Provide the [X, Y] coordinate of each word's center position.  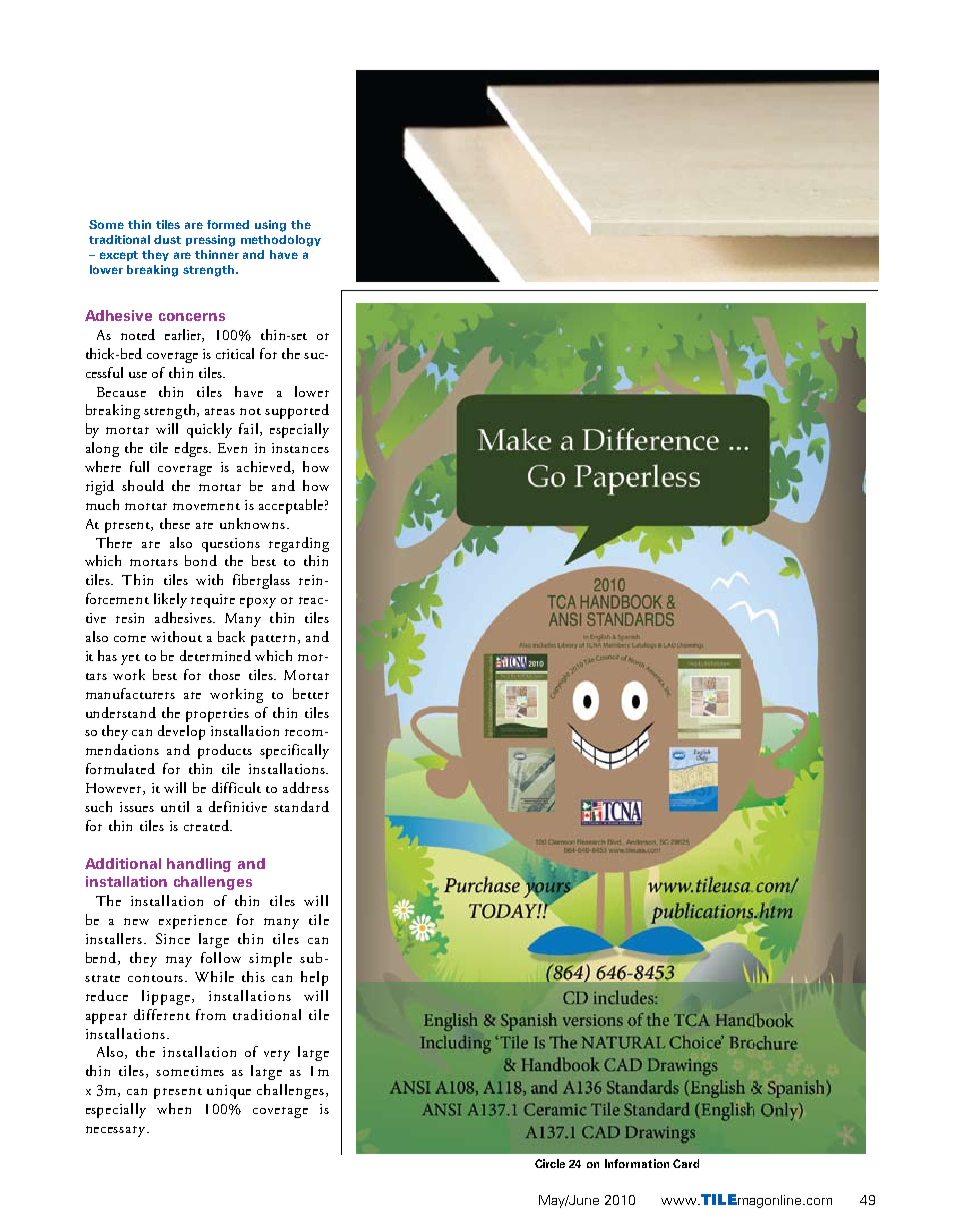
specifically [294, 751]
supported [297, 411]
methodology [281, 241]
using [270, 226]
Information [637, 1163]
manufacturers [130, 693]
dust [167, 239]
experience [193, 922]
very [277, 1055]
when [174, 1108]
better [311, 693]
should [143, 485]
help [314, 978]
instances [300, 448]
